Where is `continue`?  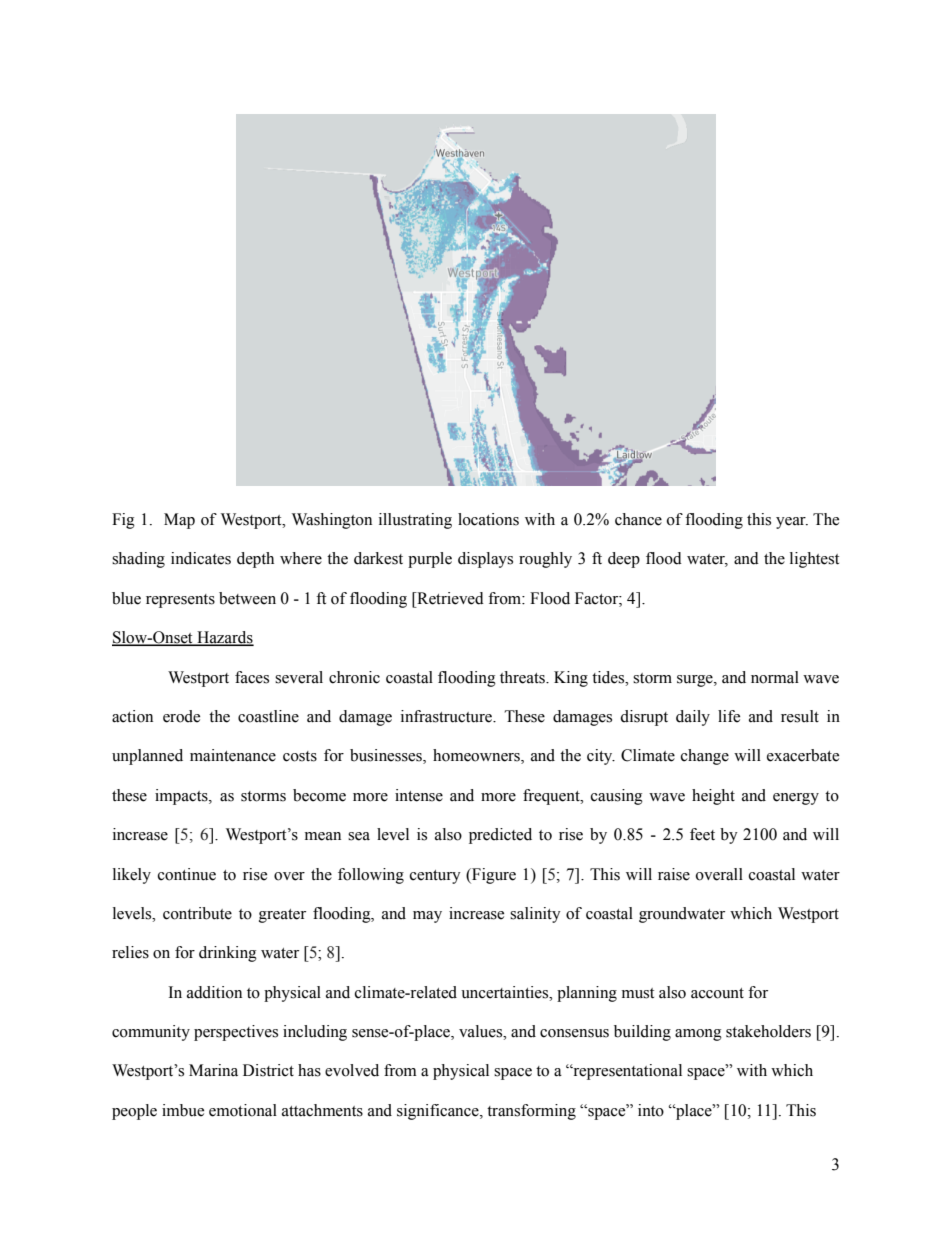 continue is located at coordinates (187, 874).
